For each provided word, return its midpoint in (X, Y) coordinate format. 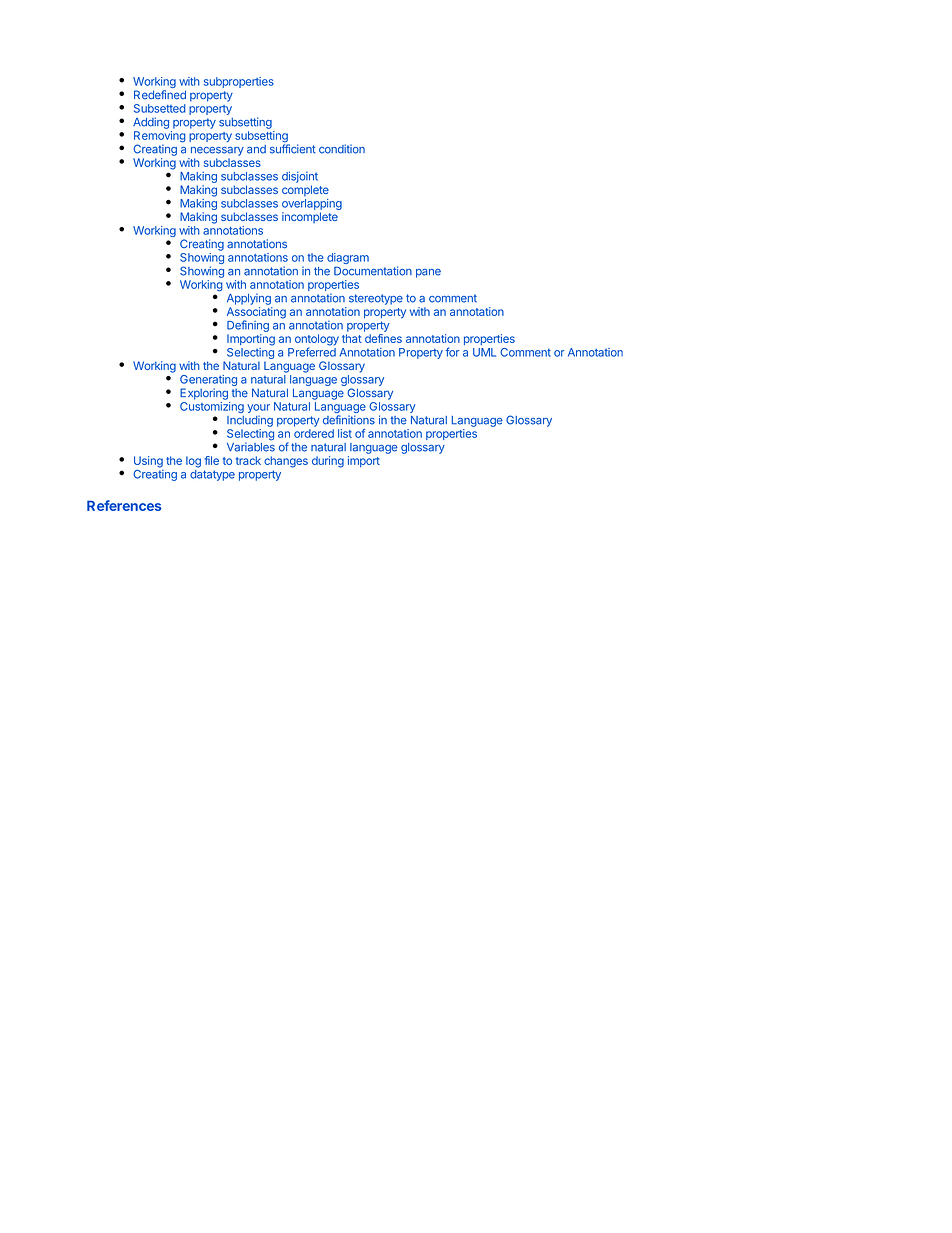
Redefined (160, 94)
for (452, 352)
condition (342, 149)
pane (428, 273)
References (124, 505)
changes (286, 462)
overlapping (312, 206)
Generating (208, 382)
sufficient (292, 148)
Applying (249, 299)
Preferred (312, 351)
